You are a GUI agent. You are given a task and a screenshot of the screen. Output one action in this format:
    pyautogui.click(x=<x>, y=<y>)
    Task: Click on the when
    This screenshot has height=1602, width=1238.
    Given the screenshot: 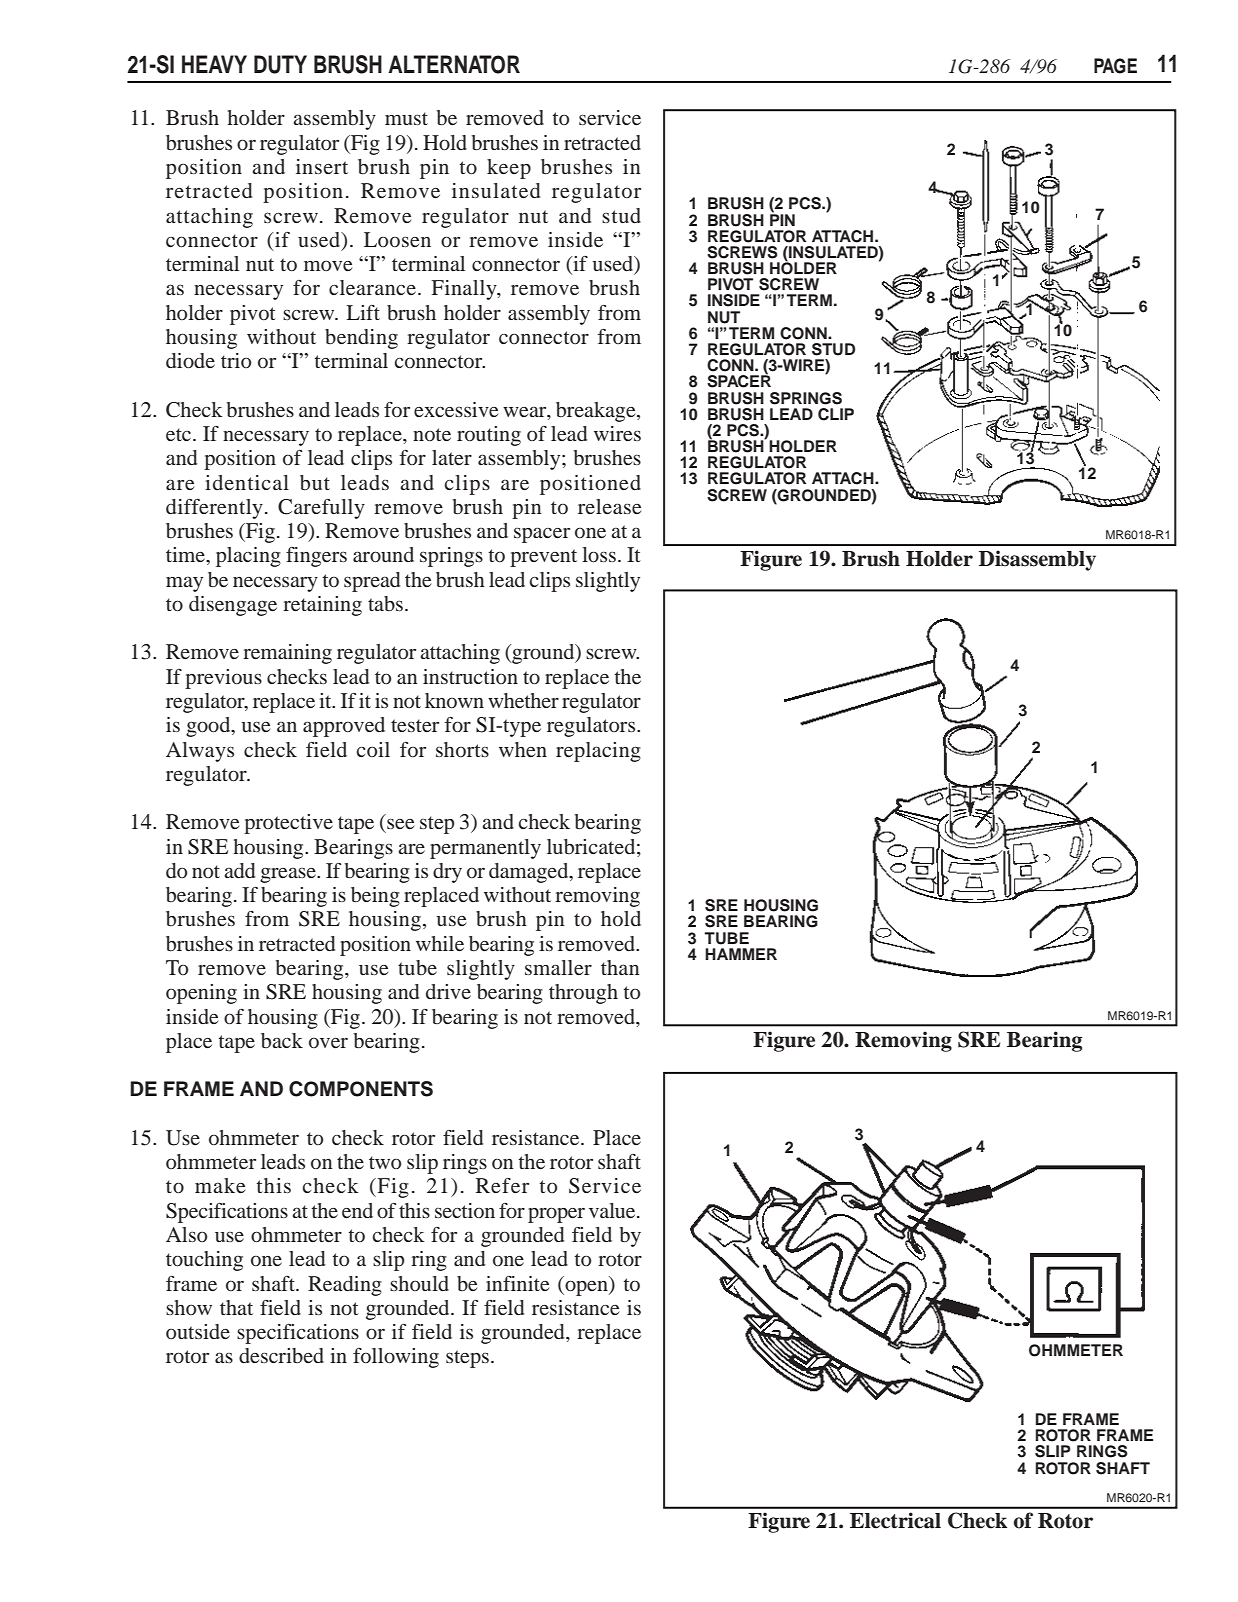 What is the action you would take?
    pyautogui.click(x=523, y=749)
